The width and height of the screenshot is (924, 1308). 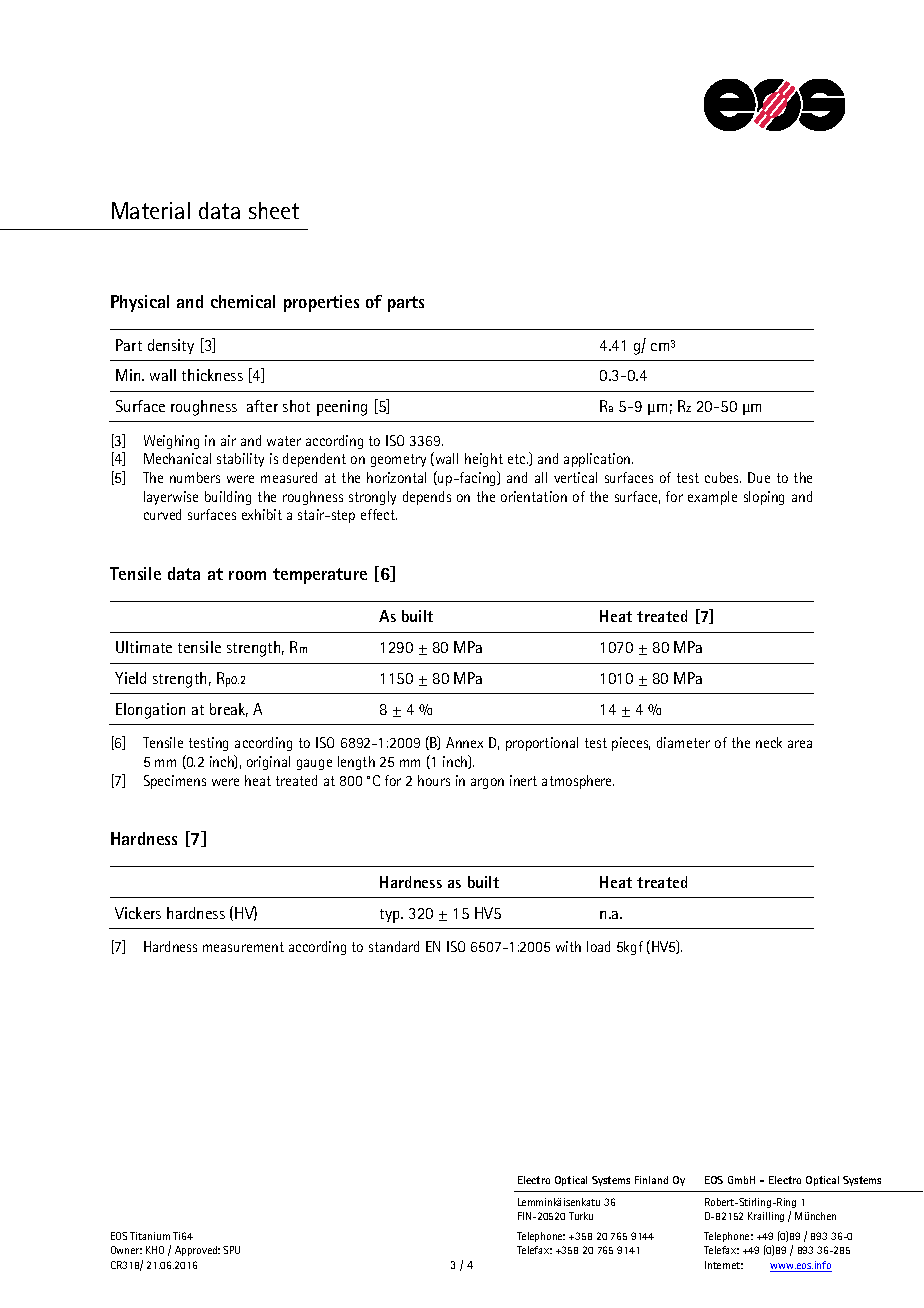 What do you see at coordinates (723, 477) in the screenshot?
I see `cubes` at bounding box center [723, 477].
